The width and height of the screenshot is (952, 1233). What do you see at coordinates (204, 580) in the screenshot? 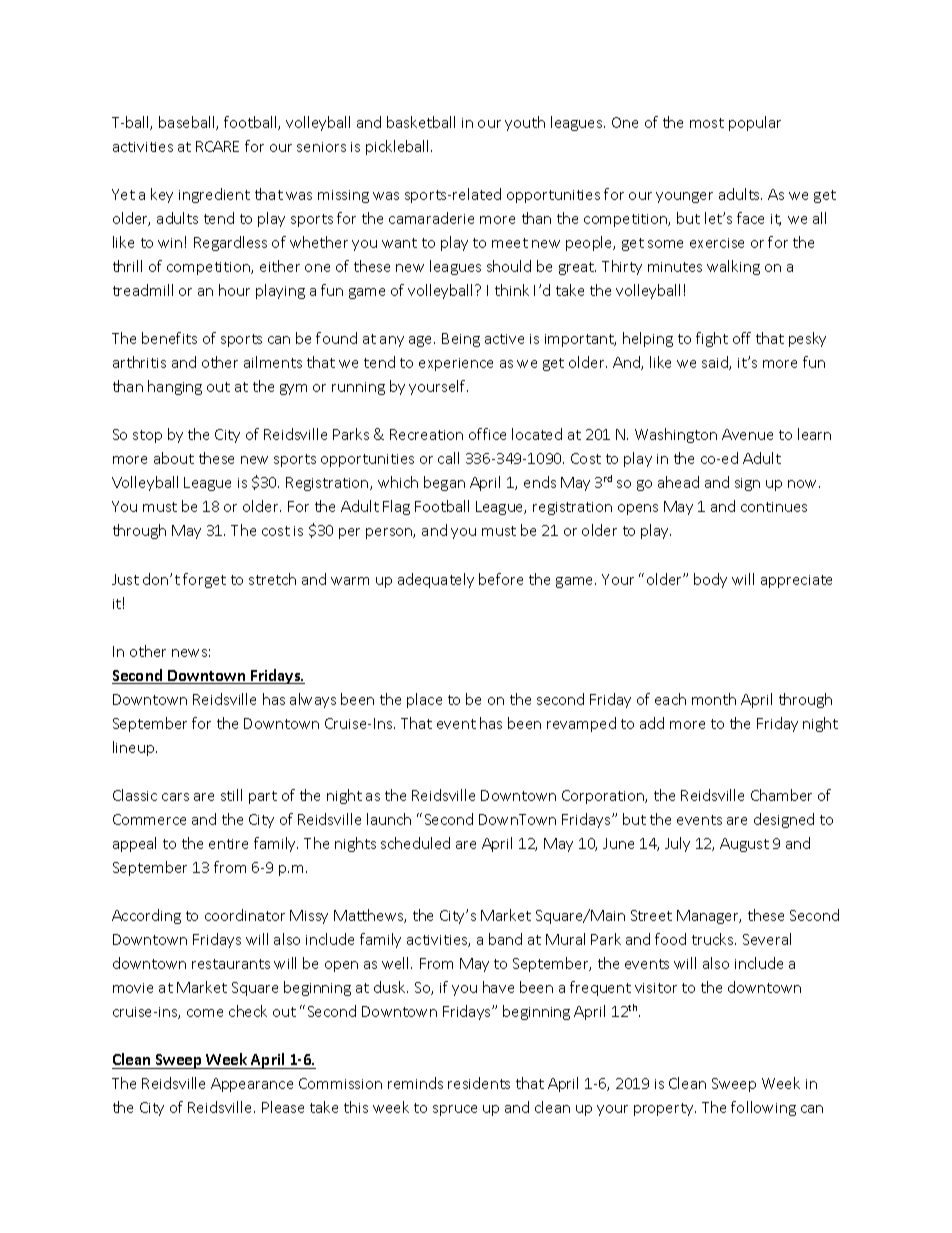
I see `forget` at bounding box center [204, 580].
